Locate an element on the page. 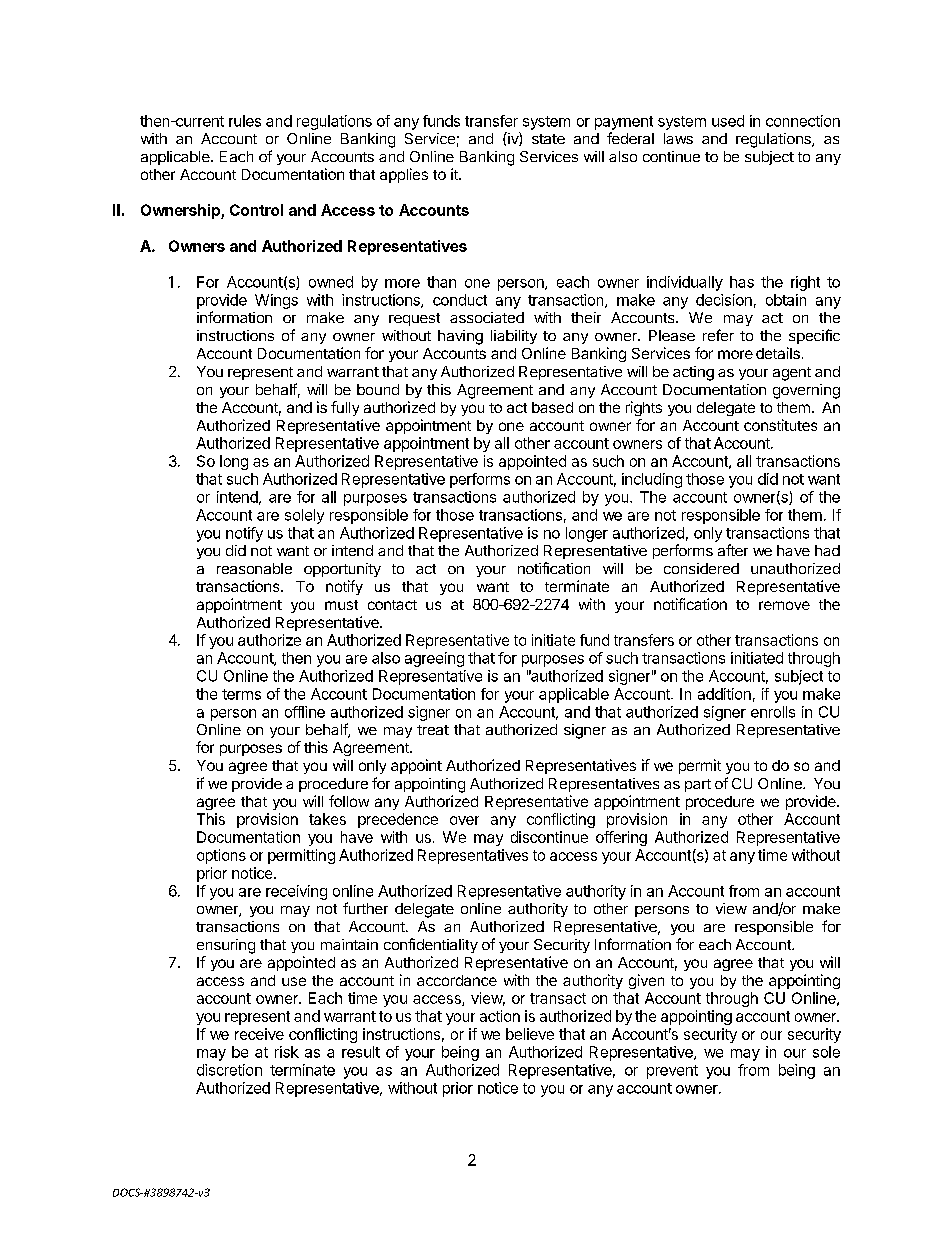 The image size is (952, 1233). state is located at coordinates (548, 139).
